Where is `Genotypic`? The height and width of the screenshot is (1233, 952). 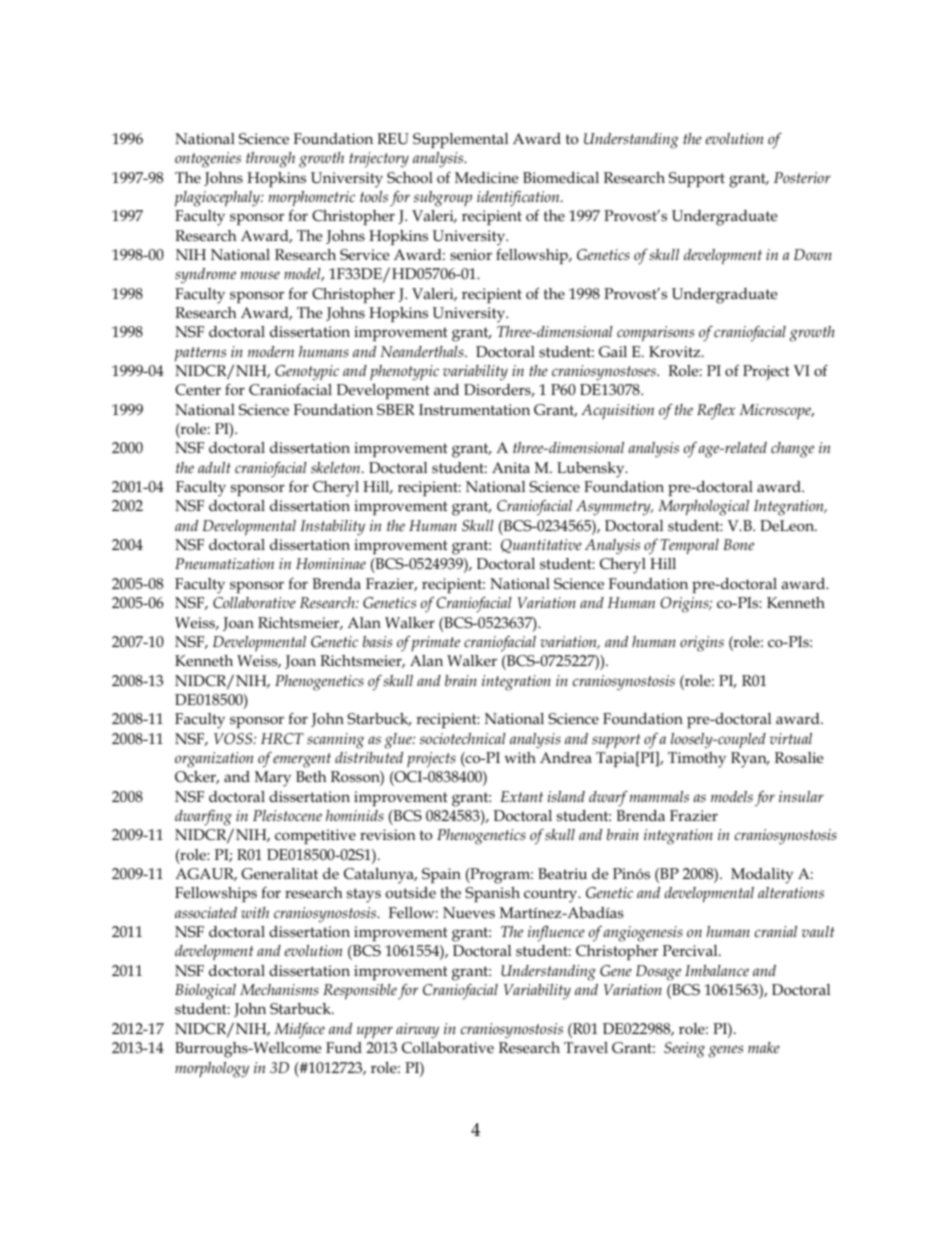 Genotypic is located at coordinates (307, 373).
